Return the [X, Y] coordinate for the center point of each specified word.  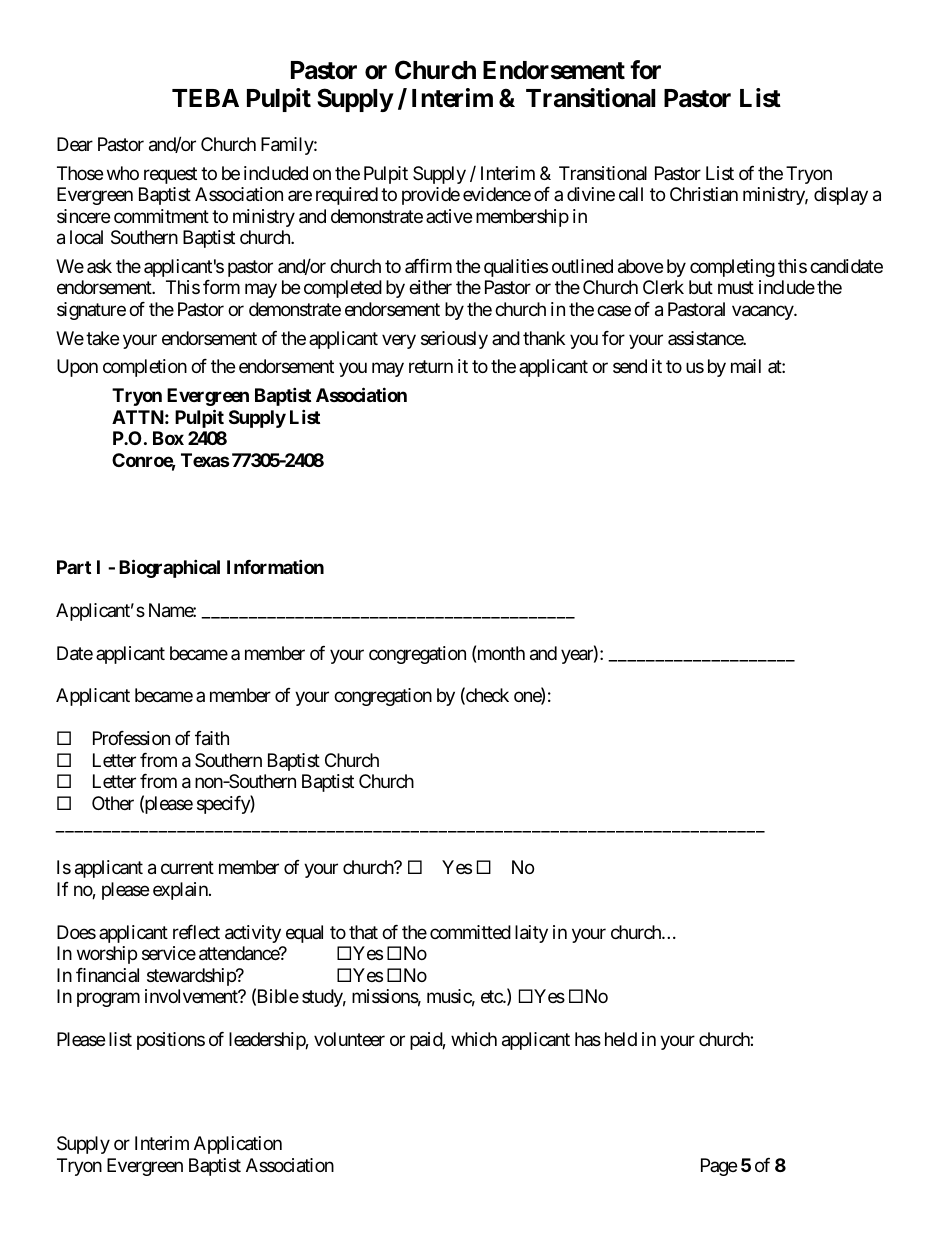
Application [238, 1145]
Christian [704, 194]
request [170, 175]
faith [212, 738]
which [474, 1039]
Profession [131, 738]
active [449, 216]
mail [746, 366]
